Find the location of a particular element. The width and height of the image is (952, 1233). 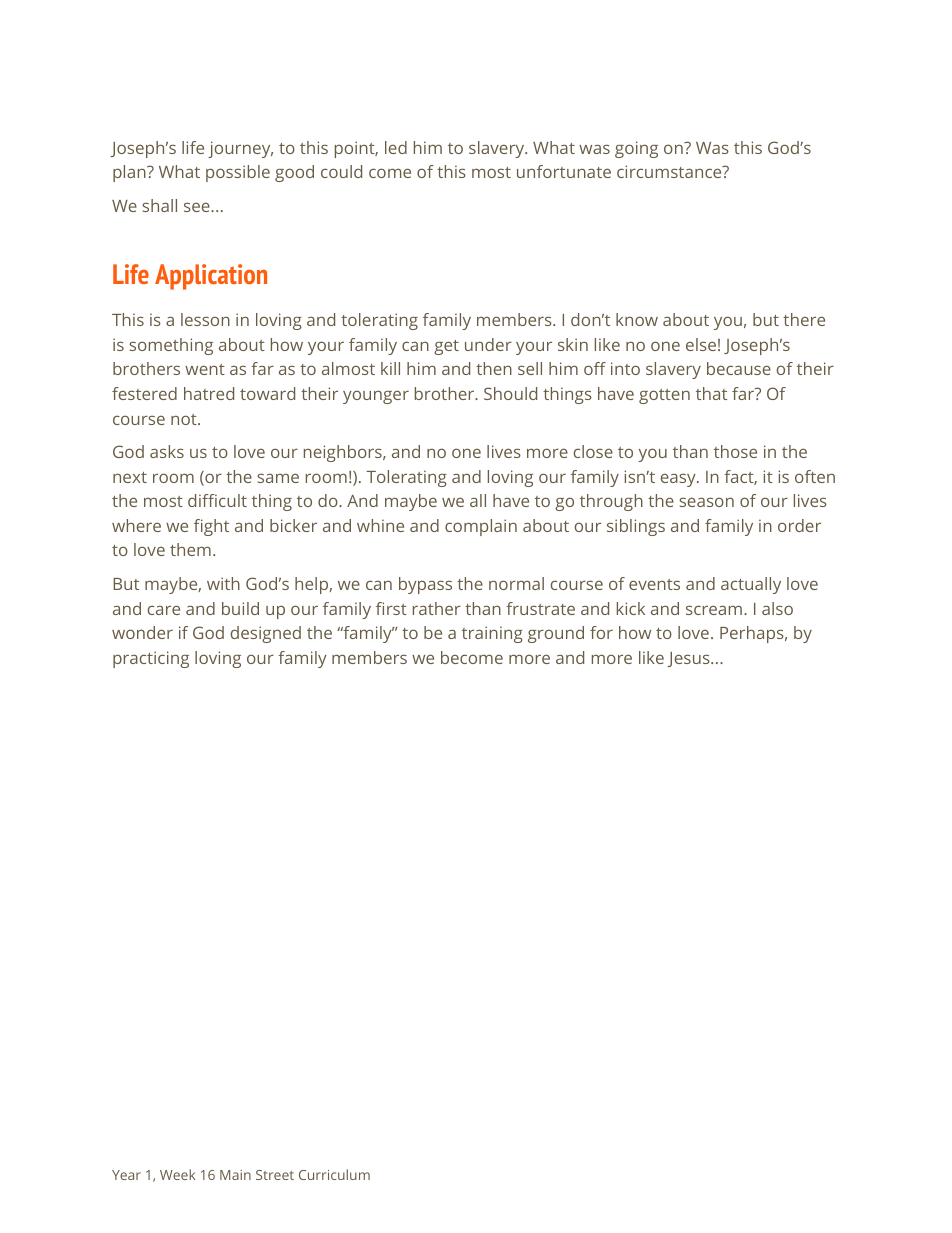

designed is located at coordinates (266, 634).
